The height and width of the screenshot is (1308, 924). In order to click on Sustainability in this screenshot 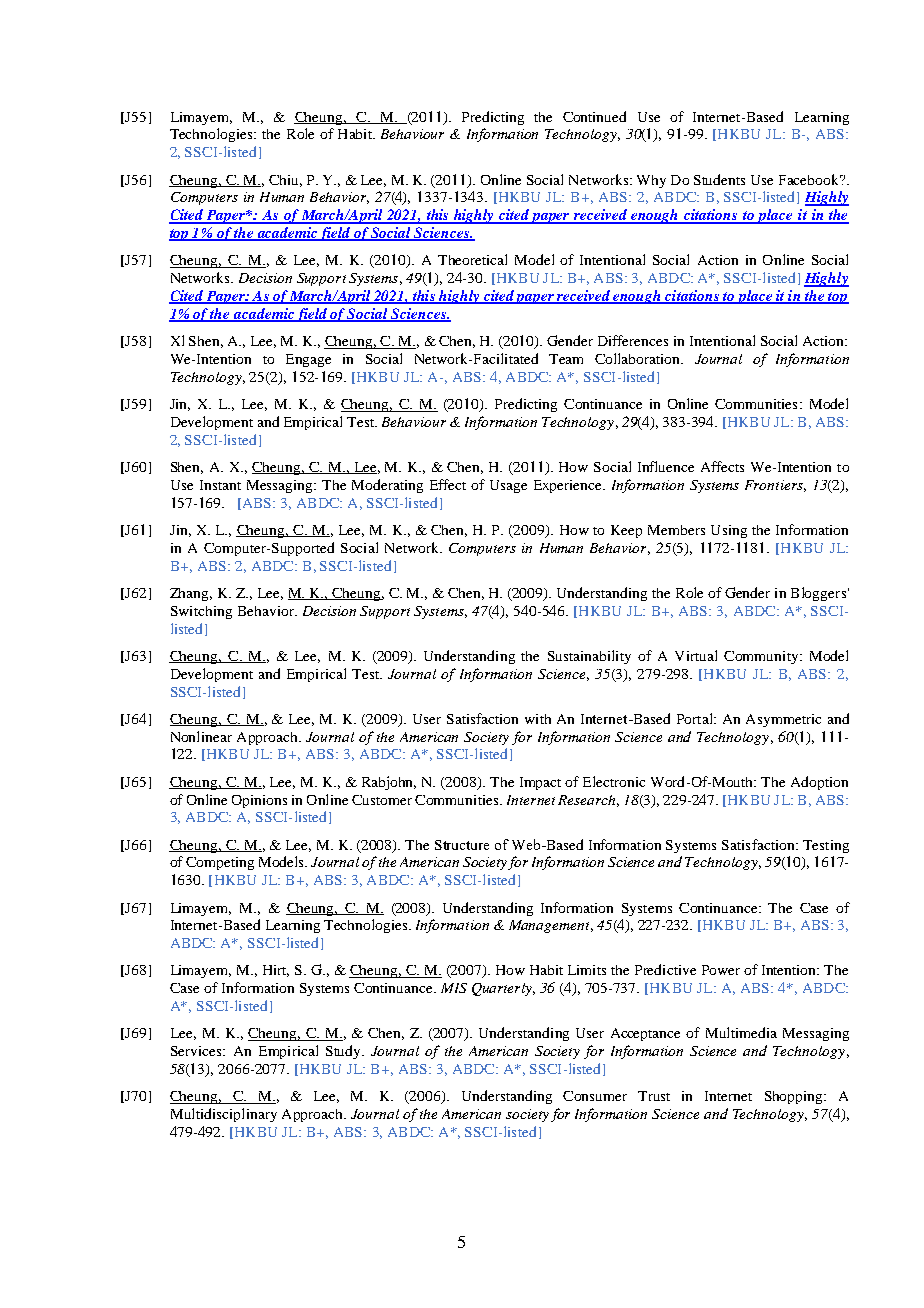, I will do `click(589, 657)`.
